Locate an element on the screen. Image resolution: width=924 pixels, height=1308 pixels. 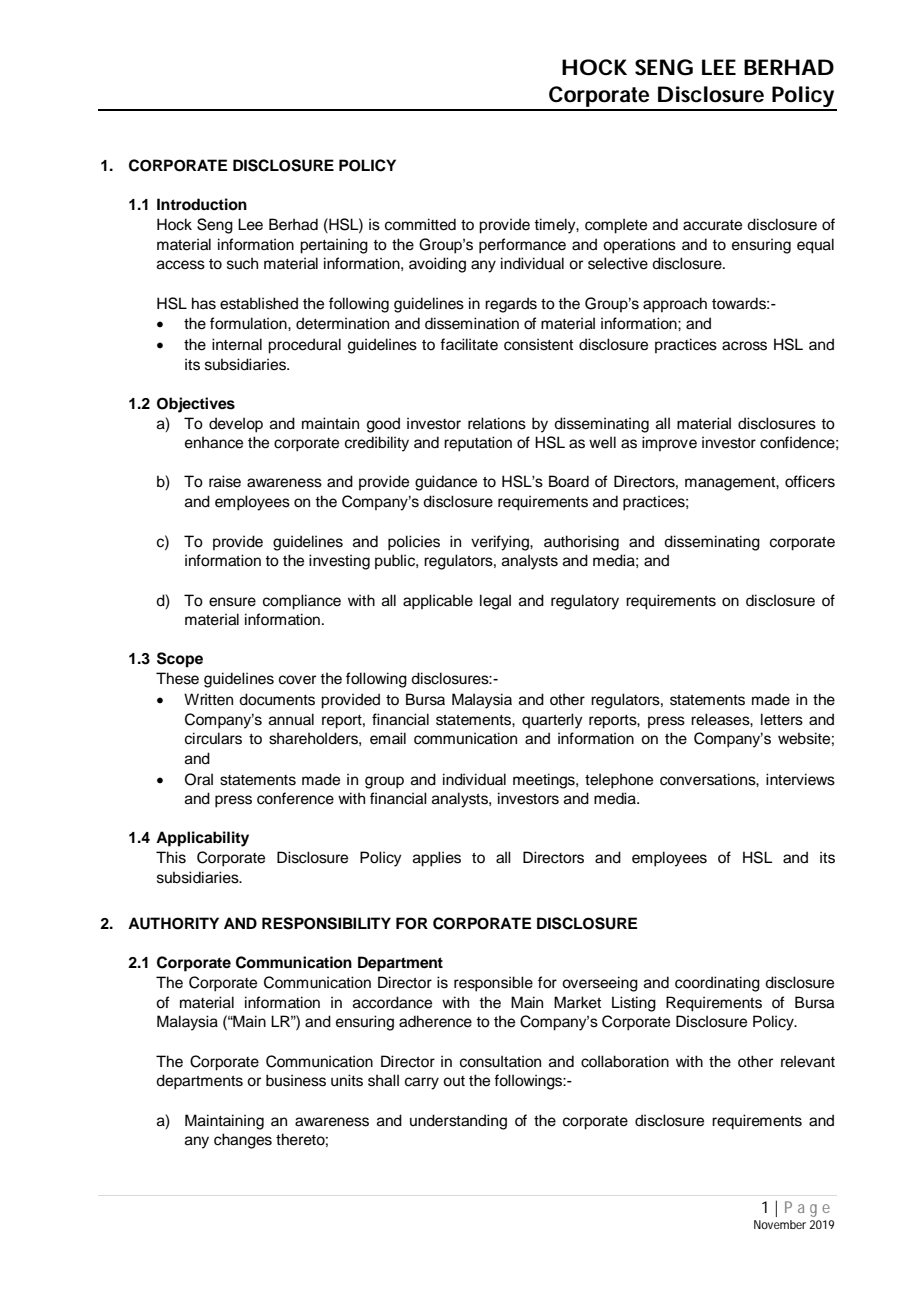
responsible is located at coordinates (493, 984).
